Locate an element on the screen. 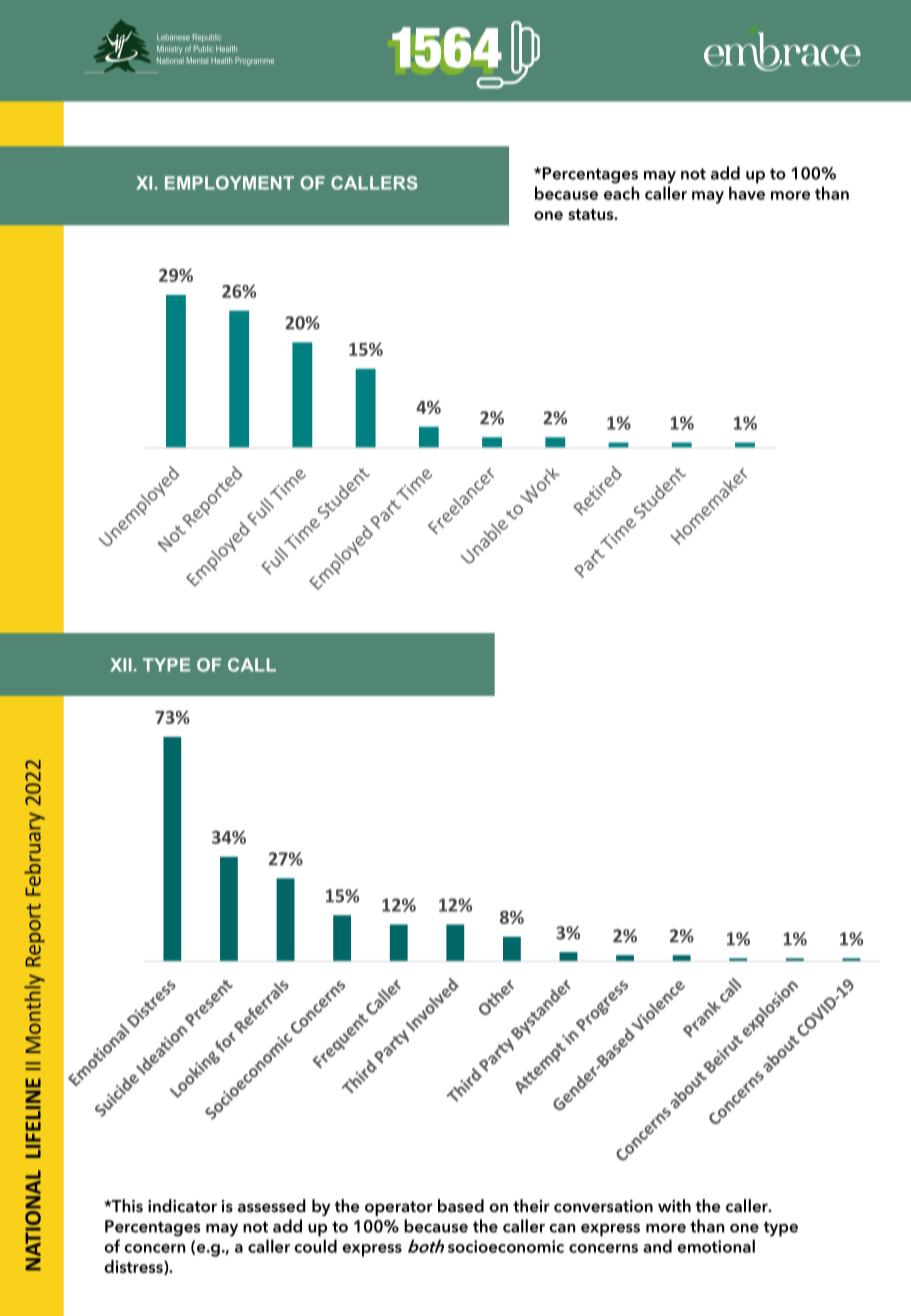  with is located at coordinates (674, 1205).
